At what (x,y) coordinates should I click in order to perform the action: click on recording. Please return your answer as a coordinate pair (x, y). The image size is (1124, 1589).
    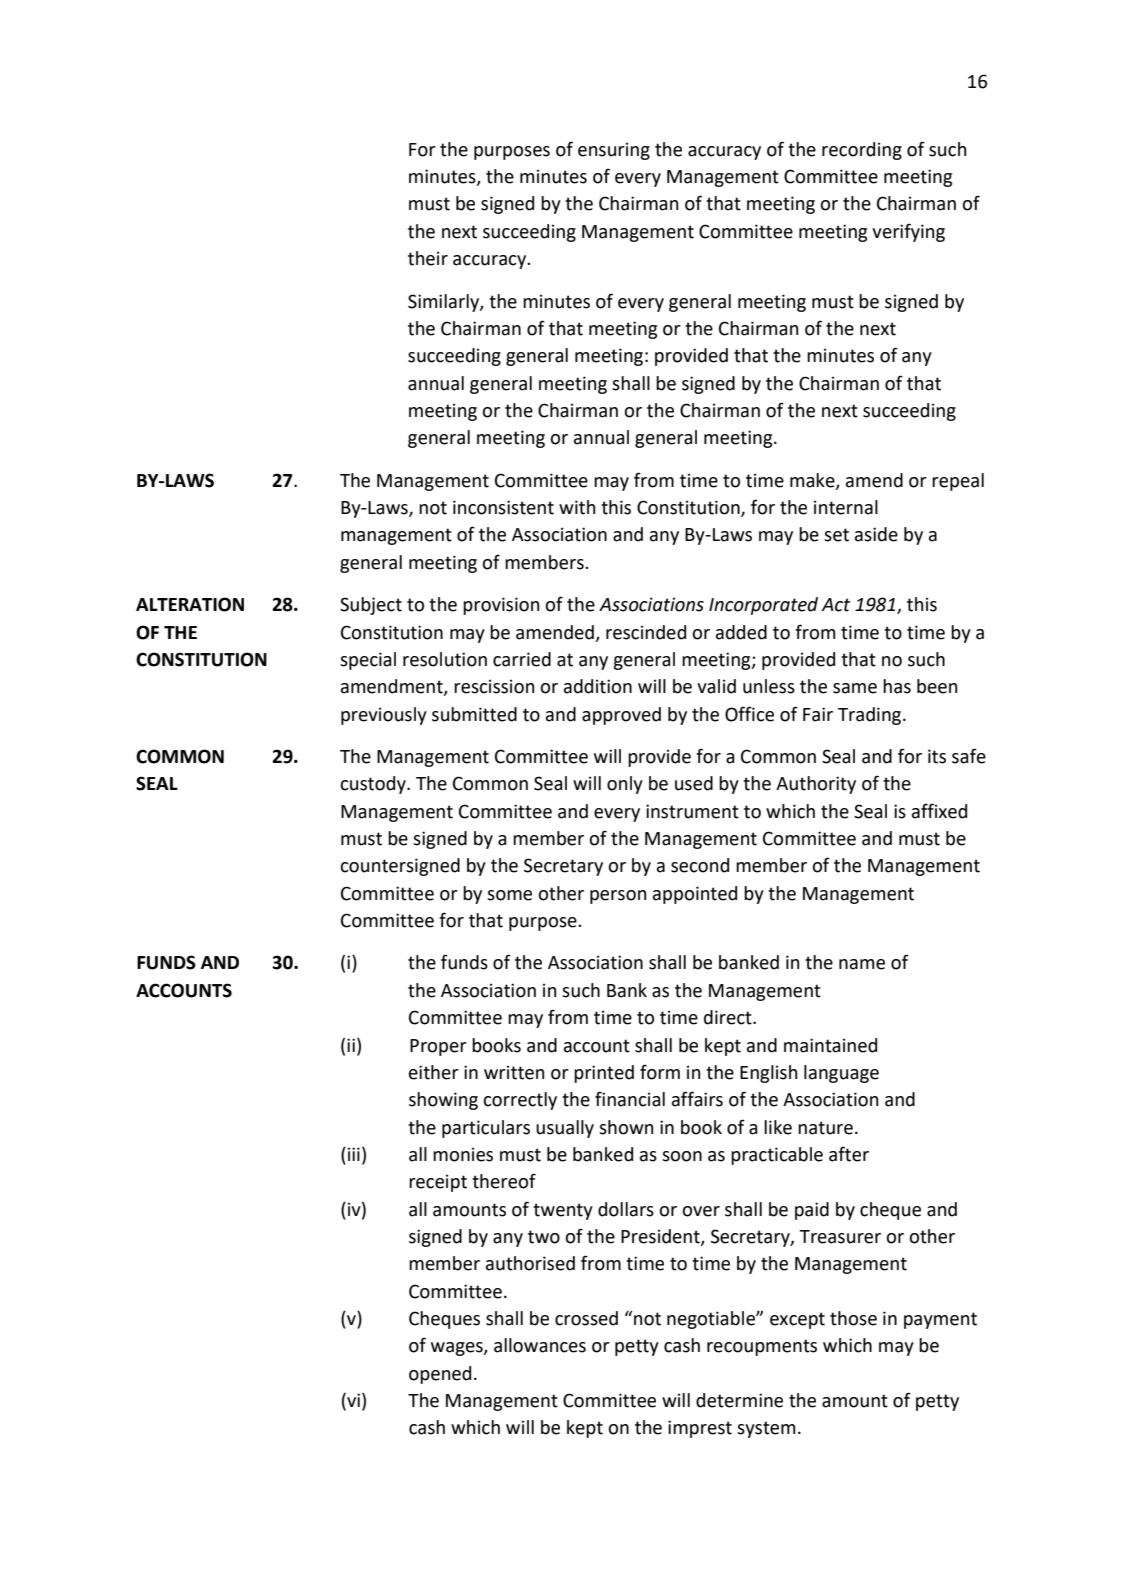
    Looking at the image, I should click on (862, 151).
